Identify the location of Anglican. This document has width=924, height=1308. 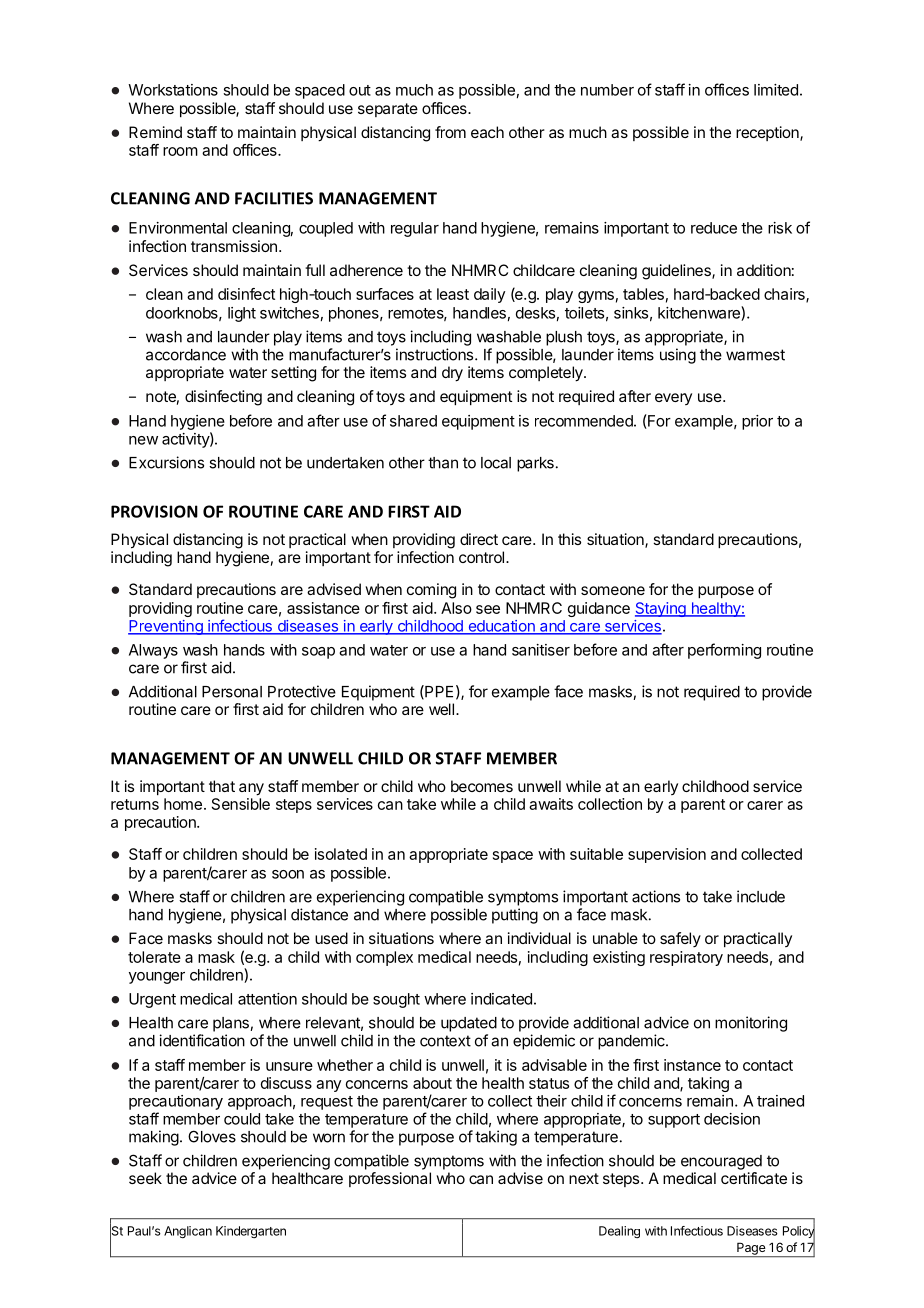
(188, 1232).
